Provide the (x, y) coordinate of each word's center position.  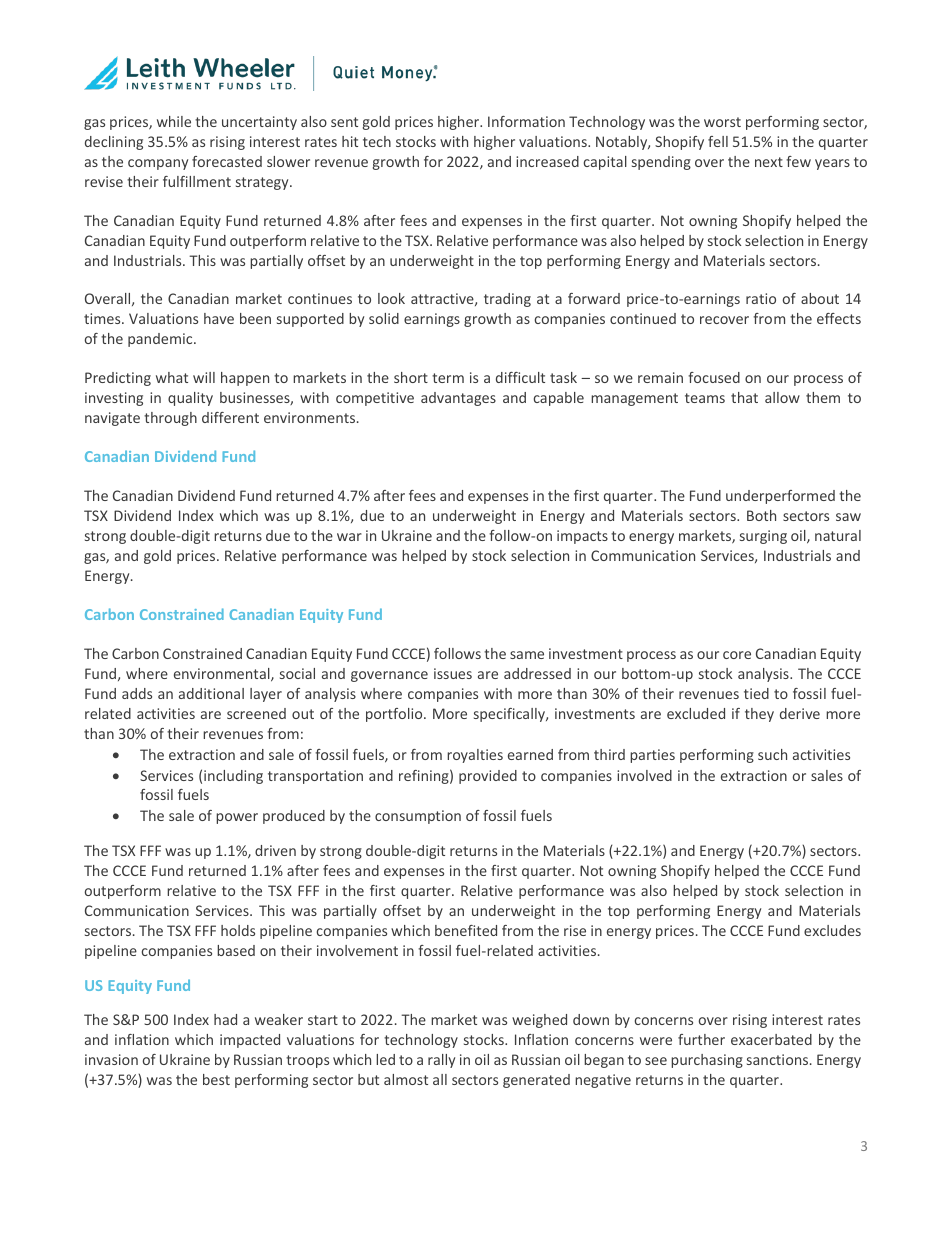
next (769, 162)
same (527, 655)
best (216, 1079)
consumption (418, 817)
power (237, 818)
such (772, 754)
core (737, 655)
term (448, 378)
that (744, 397)
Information (526, 121)
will (204, 377)
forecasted (227, 161)
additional (211, 693)
